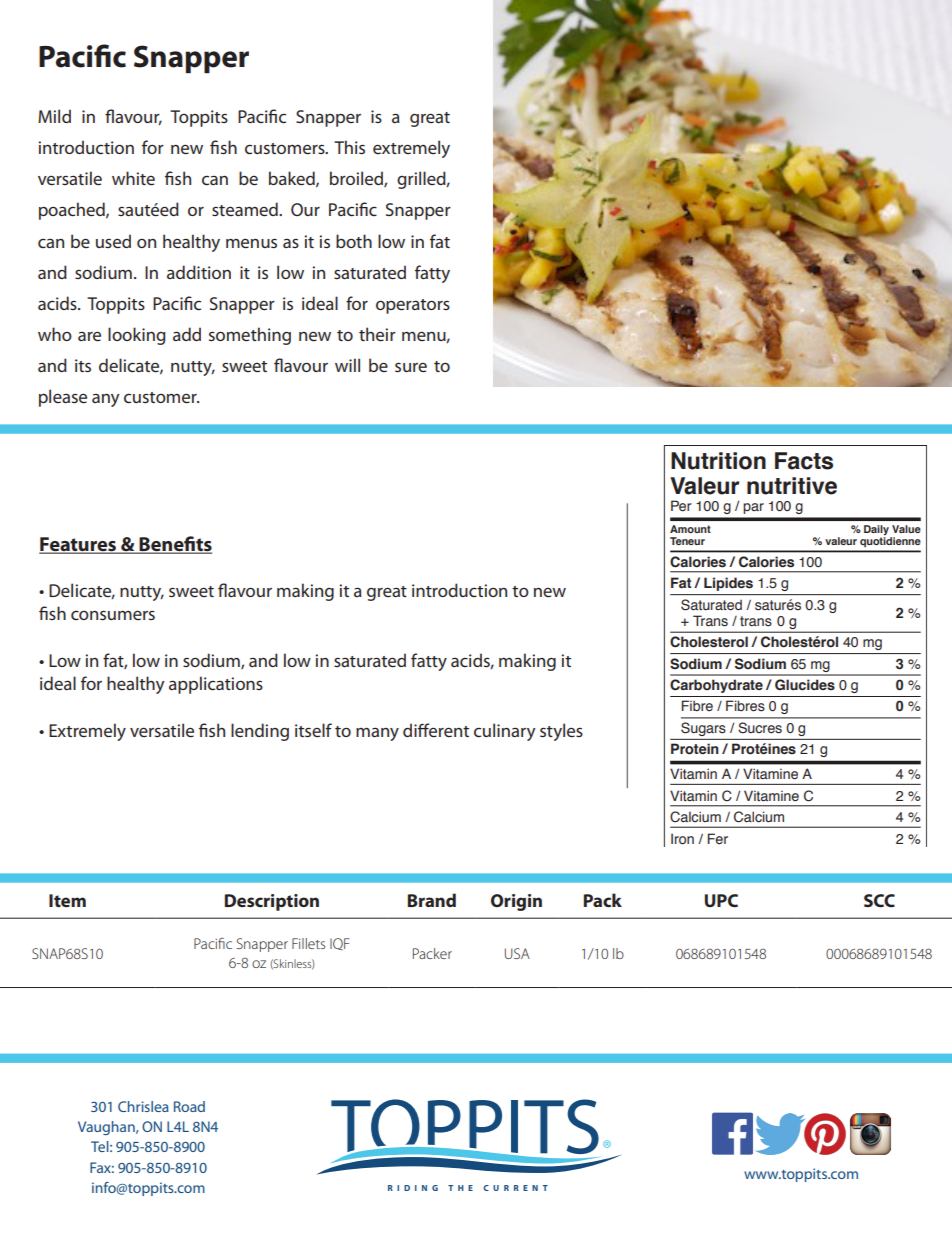  Describe the element at coordinates (113, 615) in the screenshot. I see `consumers` at that location.
